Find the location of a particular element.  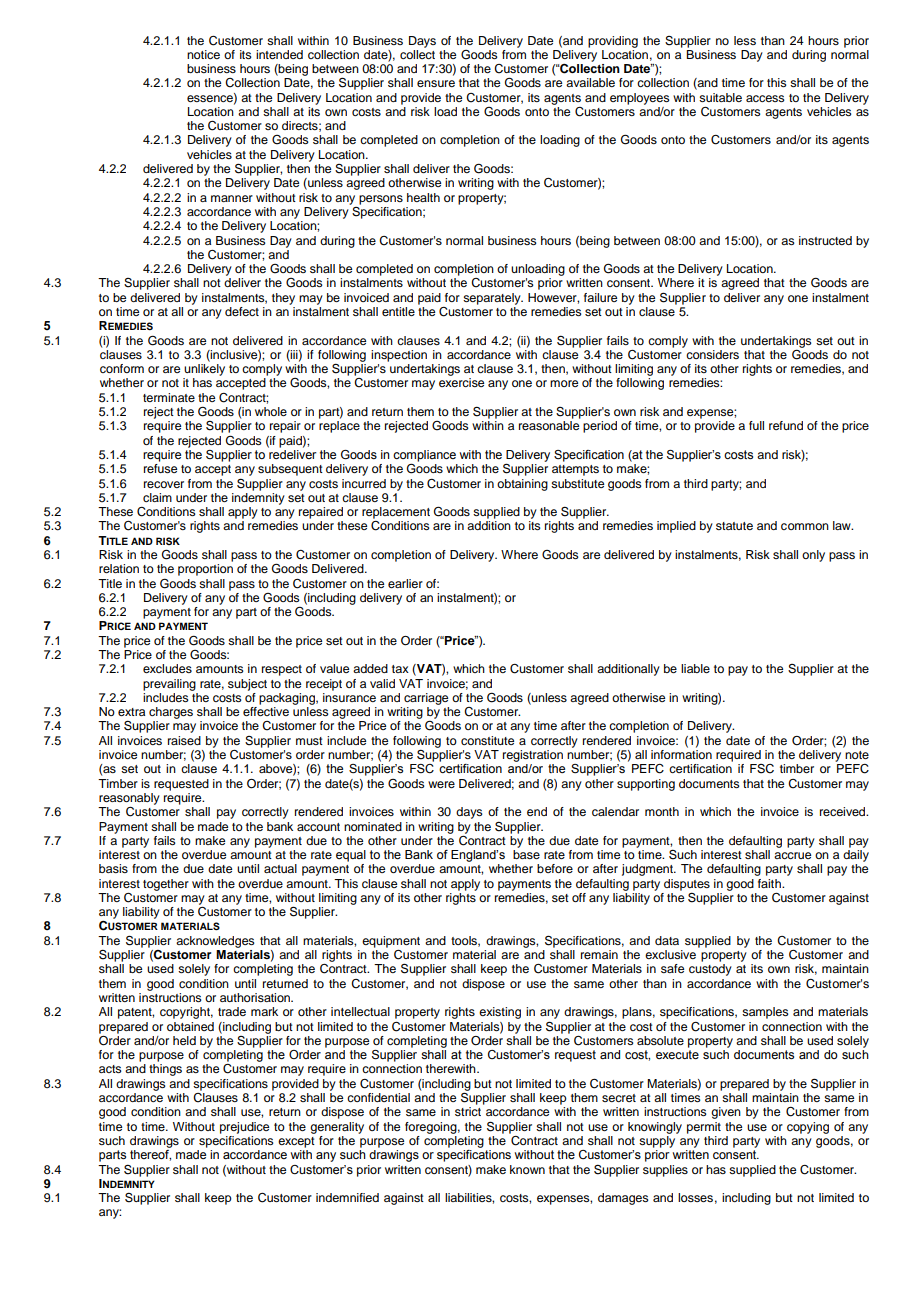

notice is located at coordinates (203, 54).
